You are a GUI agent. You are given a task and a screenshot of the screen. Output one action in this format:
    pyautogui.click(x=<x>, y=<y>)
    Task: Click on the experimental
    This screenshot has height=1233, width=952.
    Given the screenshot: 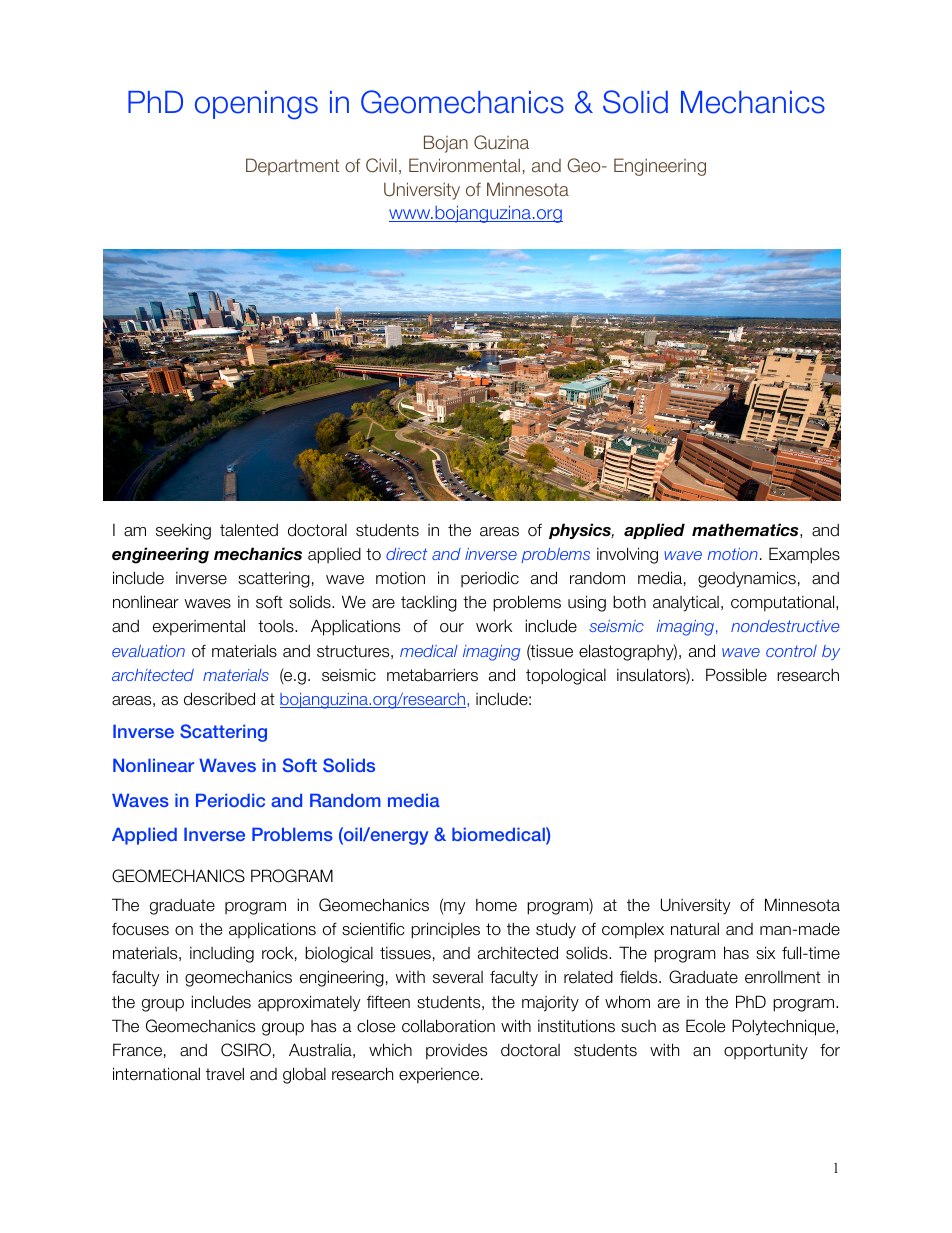 What is the action you would take?
    pyautogui.click(x=199, y=627)
